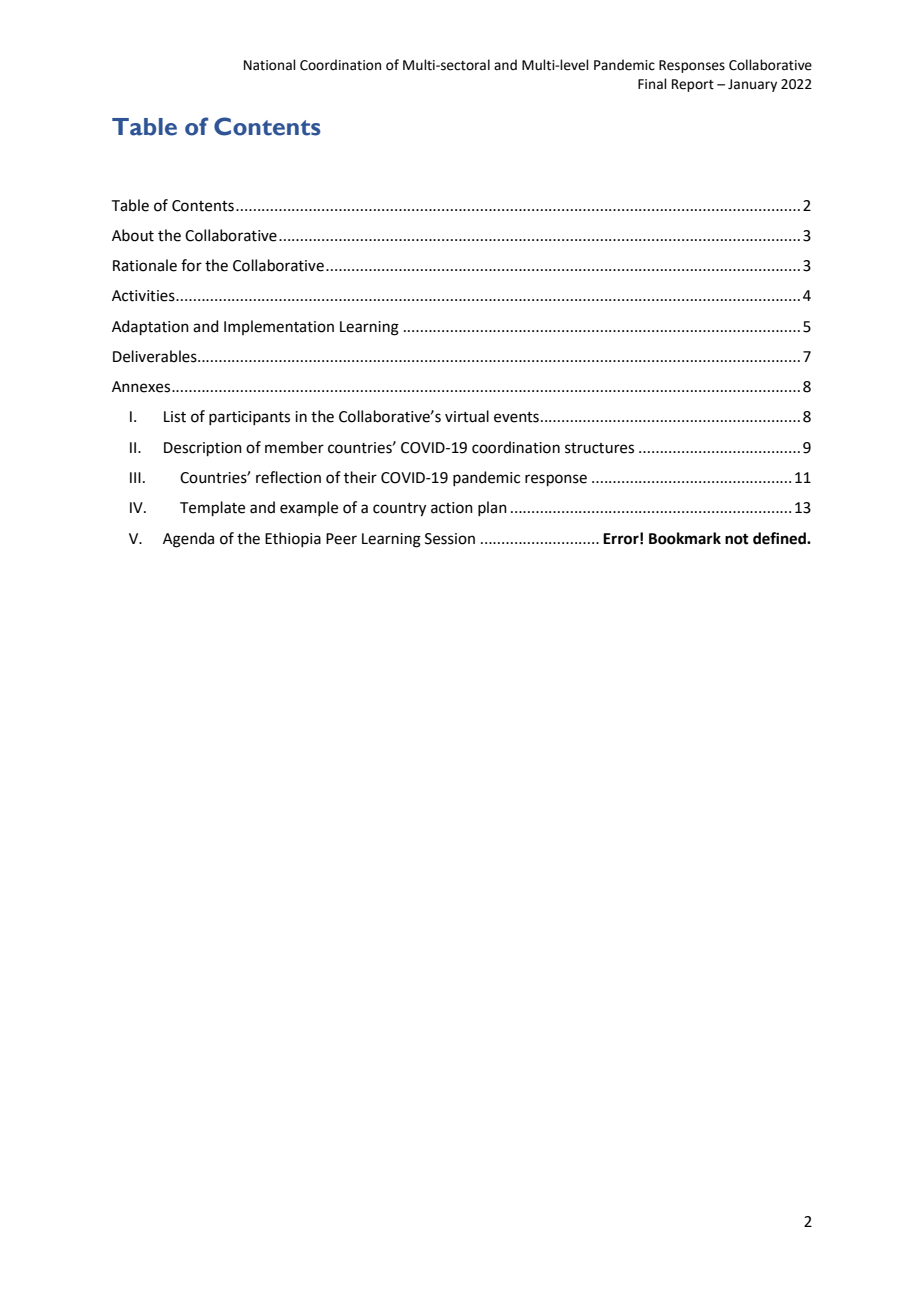 This screenshot has height=1308, width=924. Describe the element at coordinates (693, 85) in the screenshot. I see `Report` at that location.
